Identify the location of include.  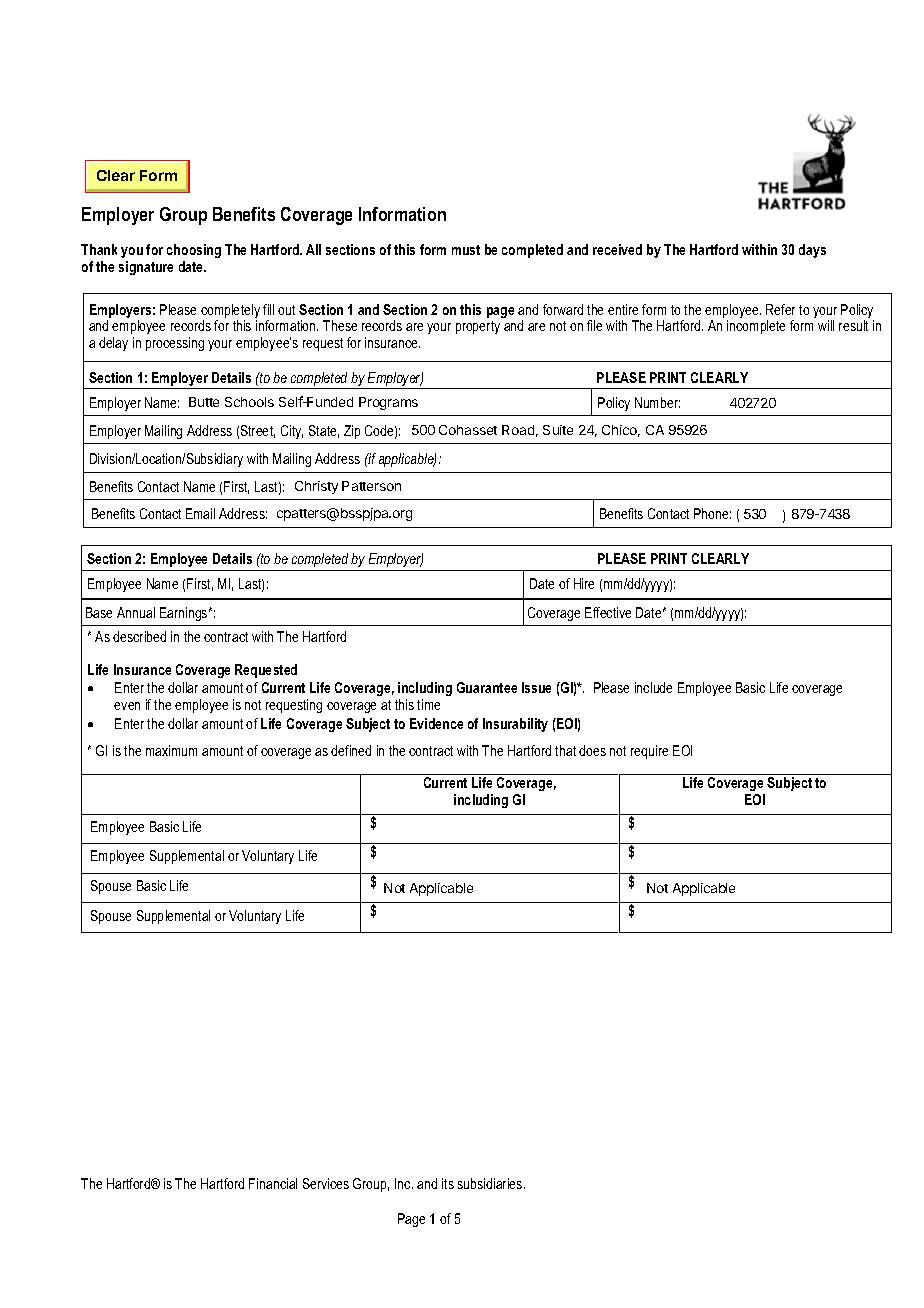
(653, 687).
